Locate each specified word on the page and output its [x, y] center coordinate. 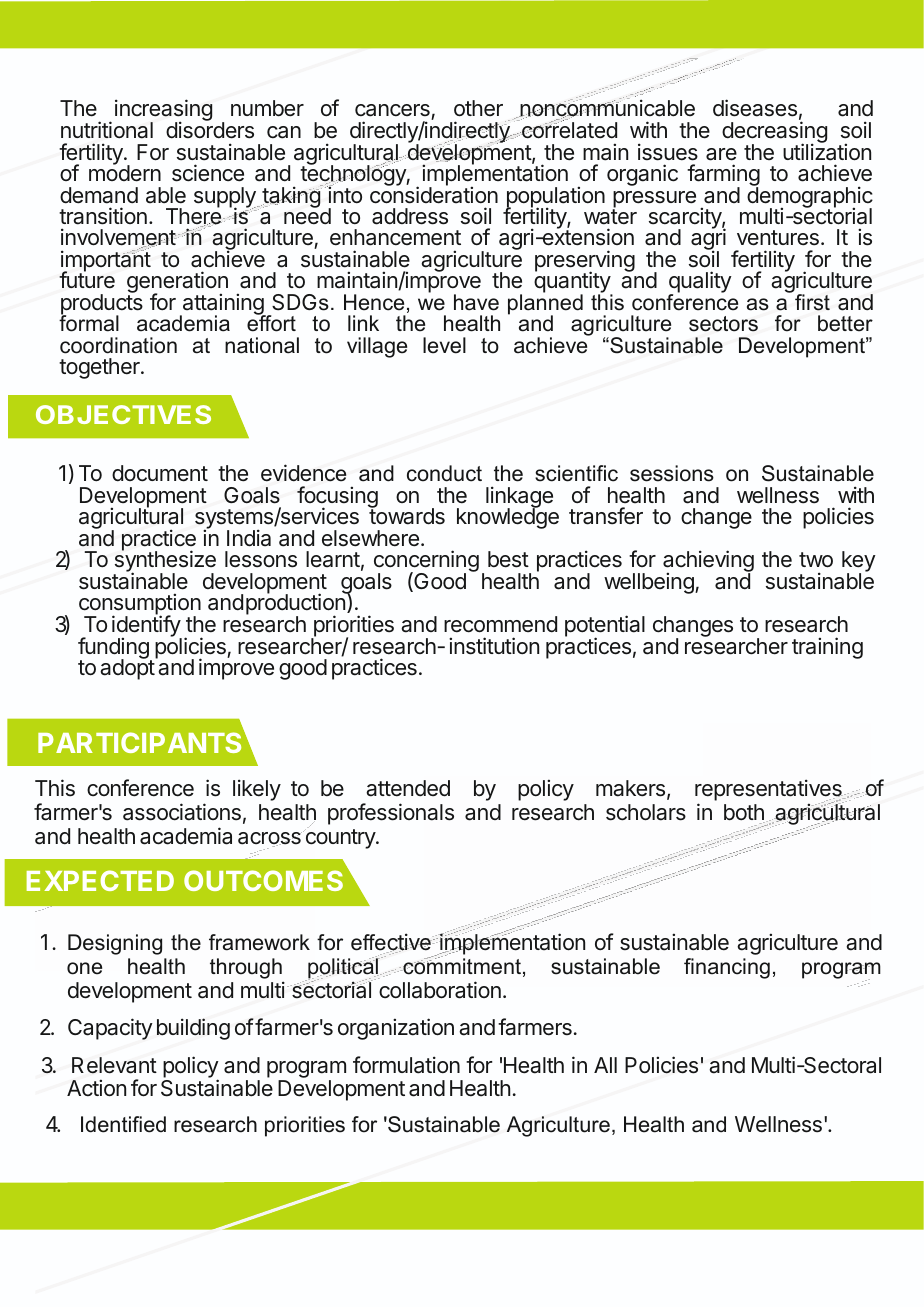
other [478, 108]
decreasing [774, 133]
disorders [210, 129]
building [193, 1029]
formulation [406, 1065]
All [605, 1065]
